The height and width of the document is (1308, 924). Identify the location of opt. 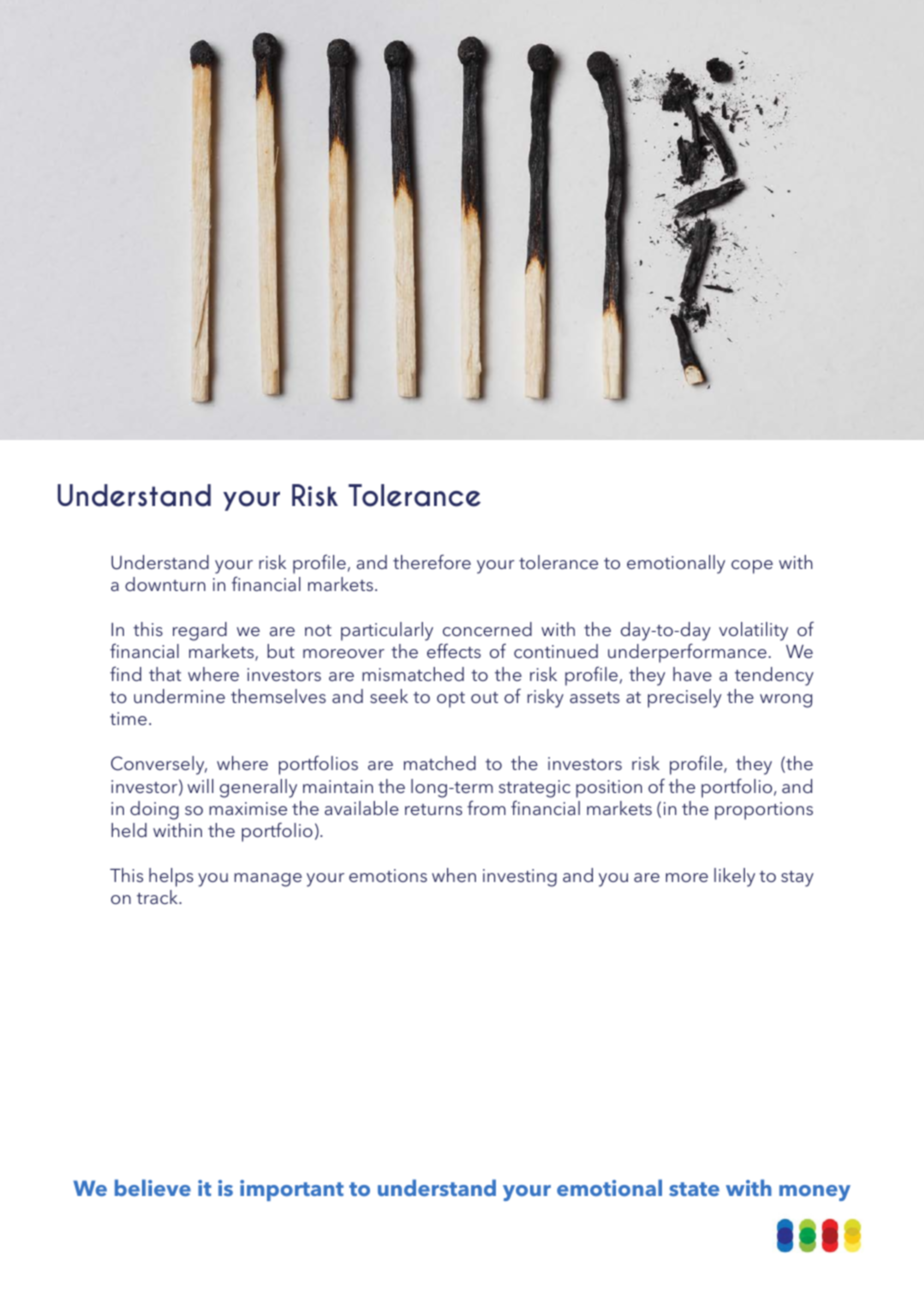
(451, 700).
